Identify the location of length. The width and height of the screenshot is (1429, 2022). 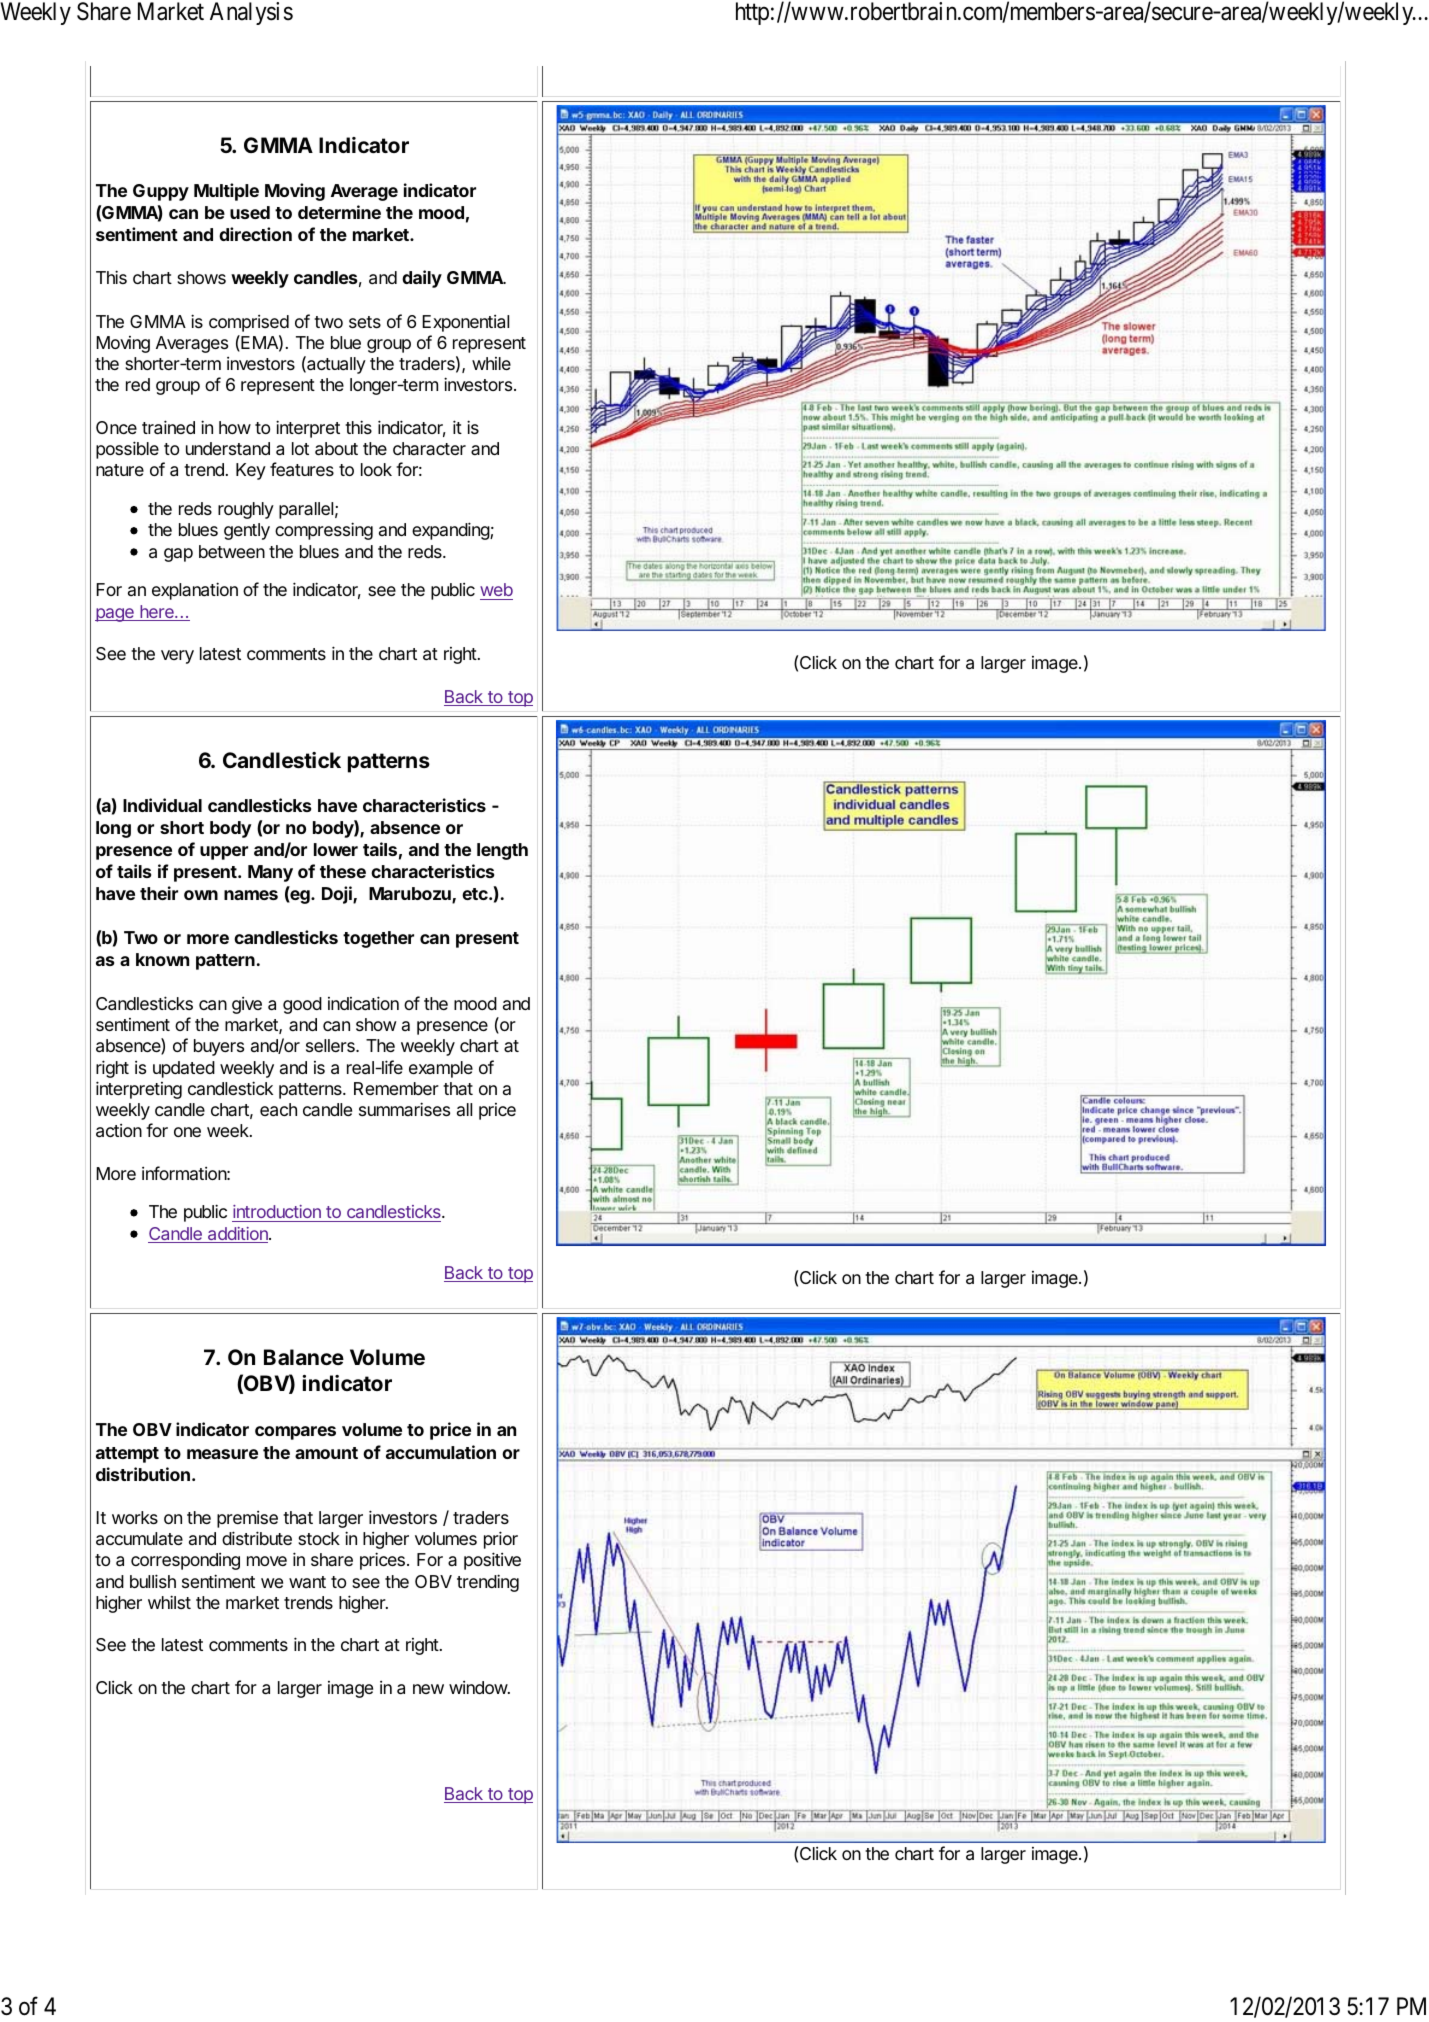
(502, 851).
